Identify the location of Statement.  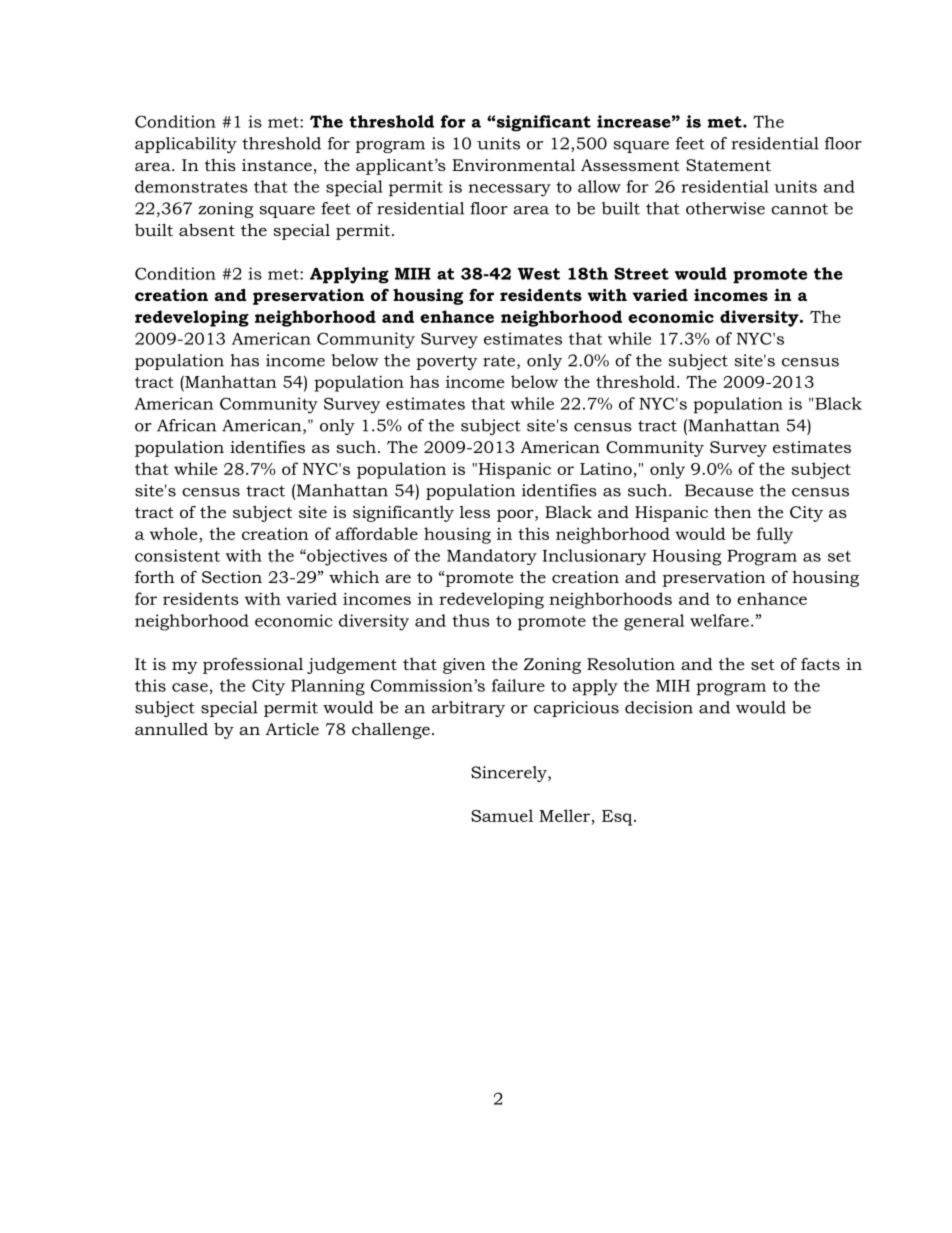
(728, 165).
